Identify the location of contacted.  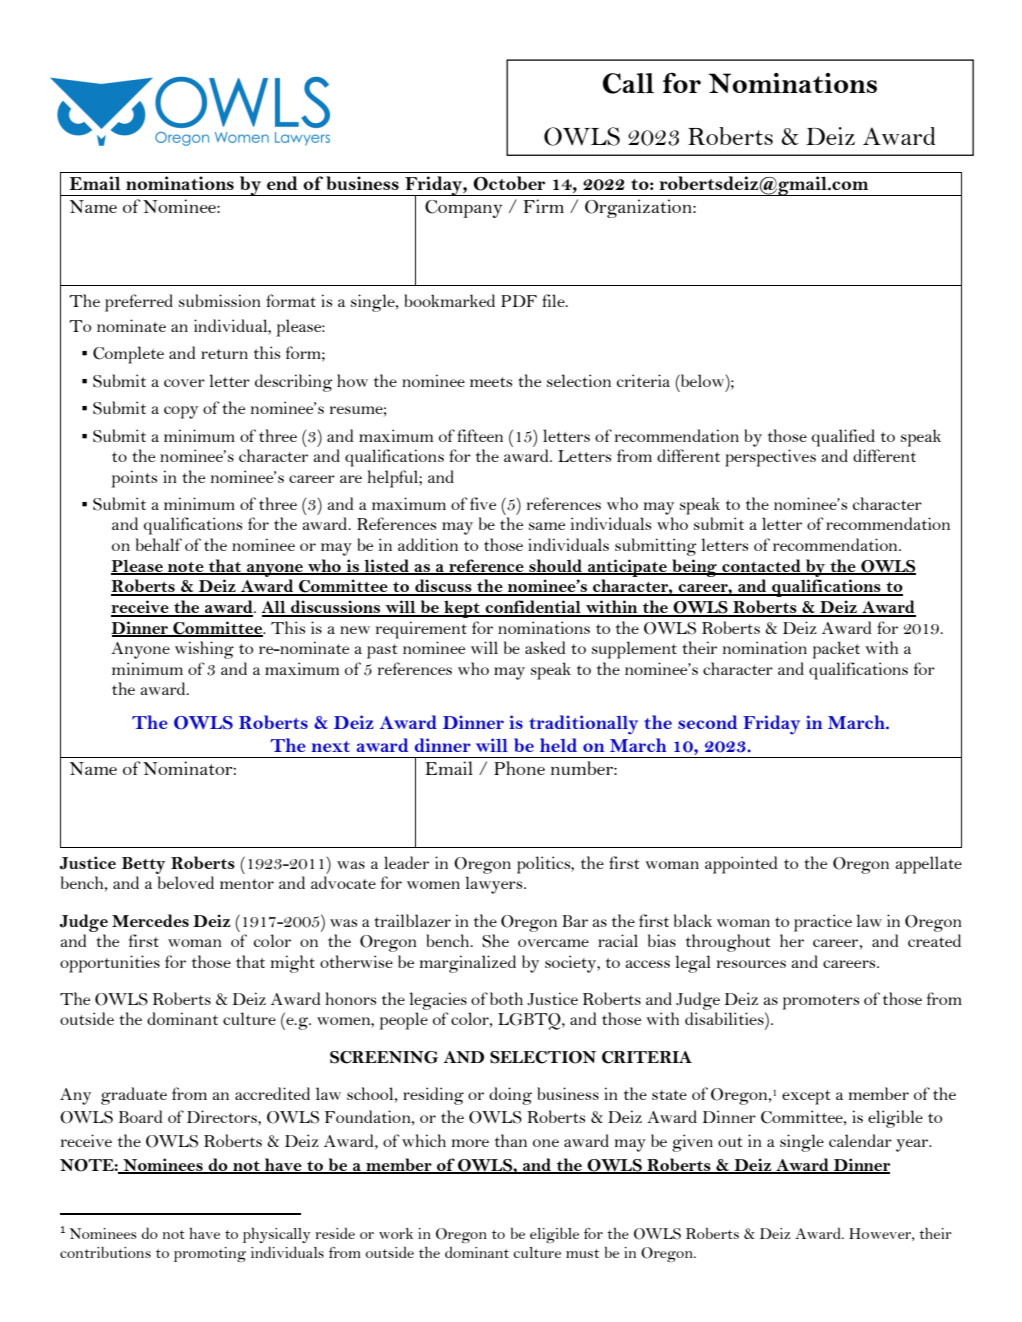
(761, 566).
